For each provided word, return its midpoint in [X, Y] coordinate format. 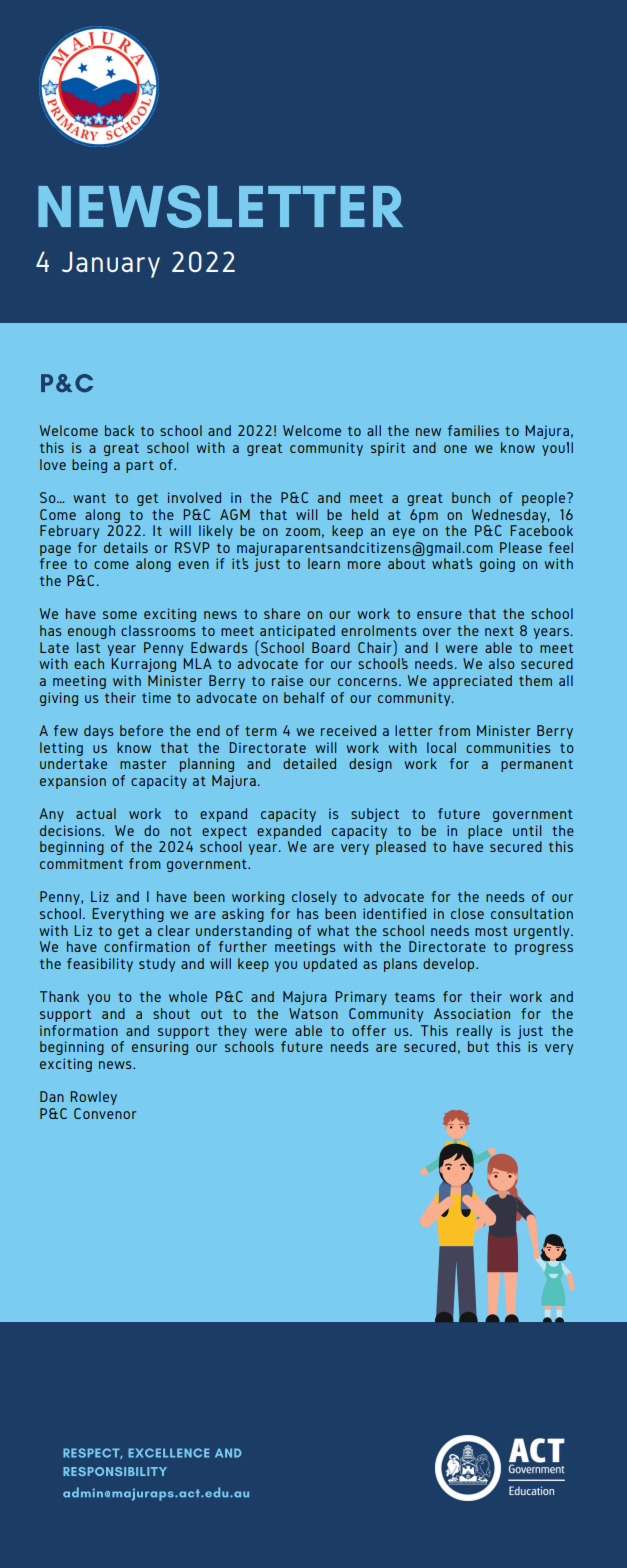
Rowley [93, 1098]
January [111, 264]
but [478, 1046]
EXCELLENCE [169, 1453]
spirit [388, 449]
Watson [313, 1013]
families [473, 430]
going [497, 565]
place [485, 832]
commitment [81, 863]
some [120, 615]
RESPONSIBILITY [115, 1471]
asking [243, 915]
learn [324, 563]
